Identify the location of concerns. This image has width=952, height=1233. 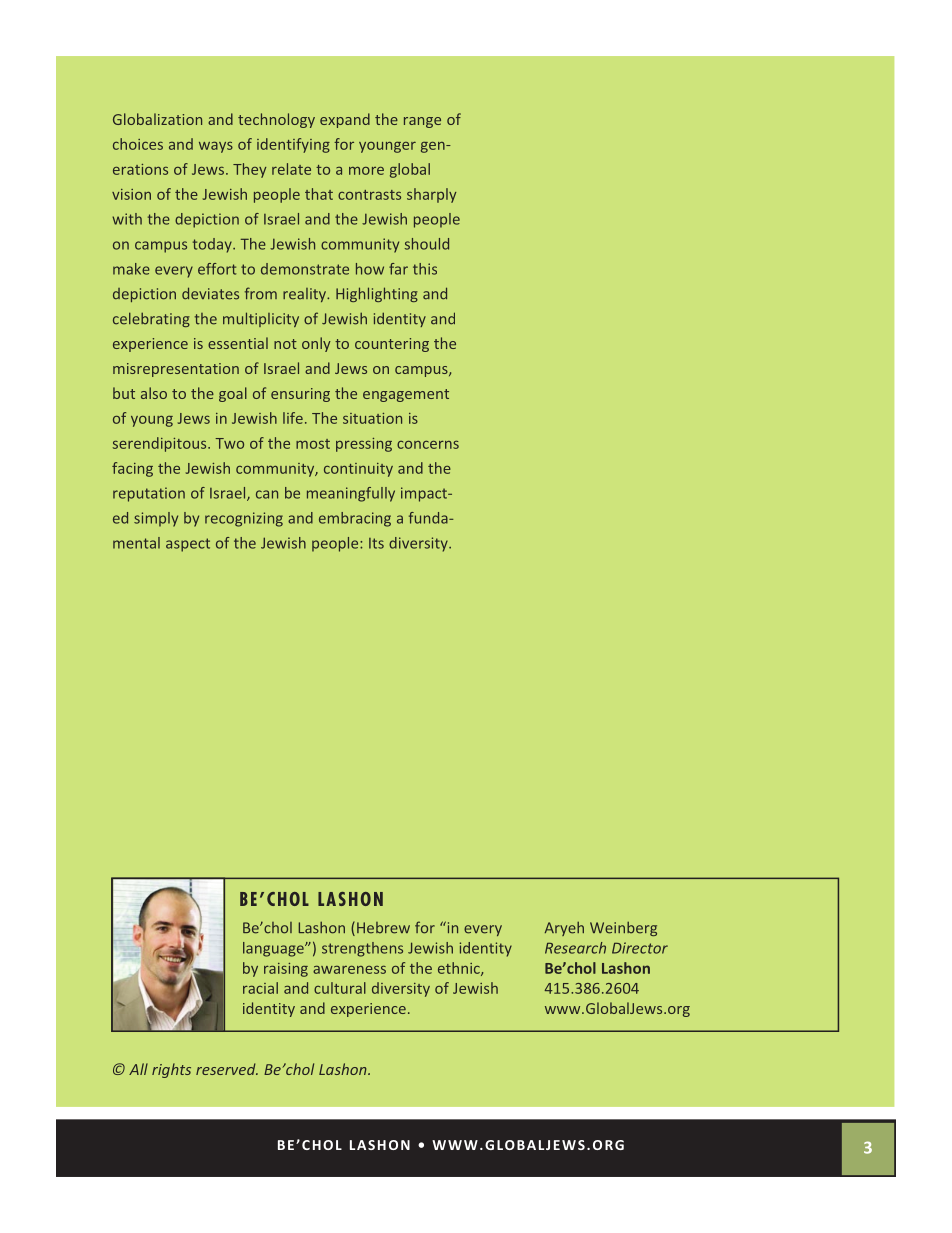
(428, 444).
